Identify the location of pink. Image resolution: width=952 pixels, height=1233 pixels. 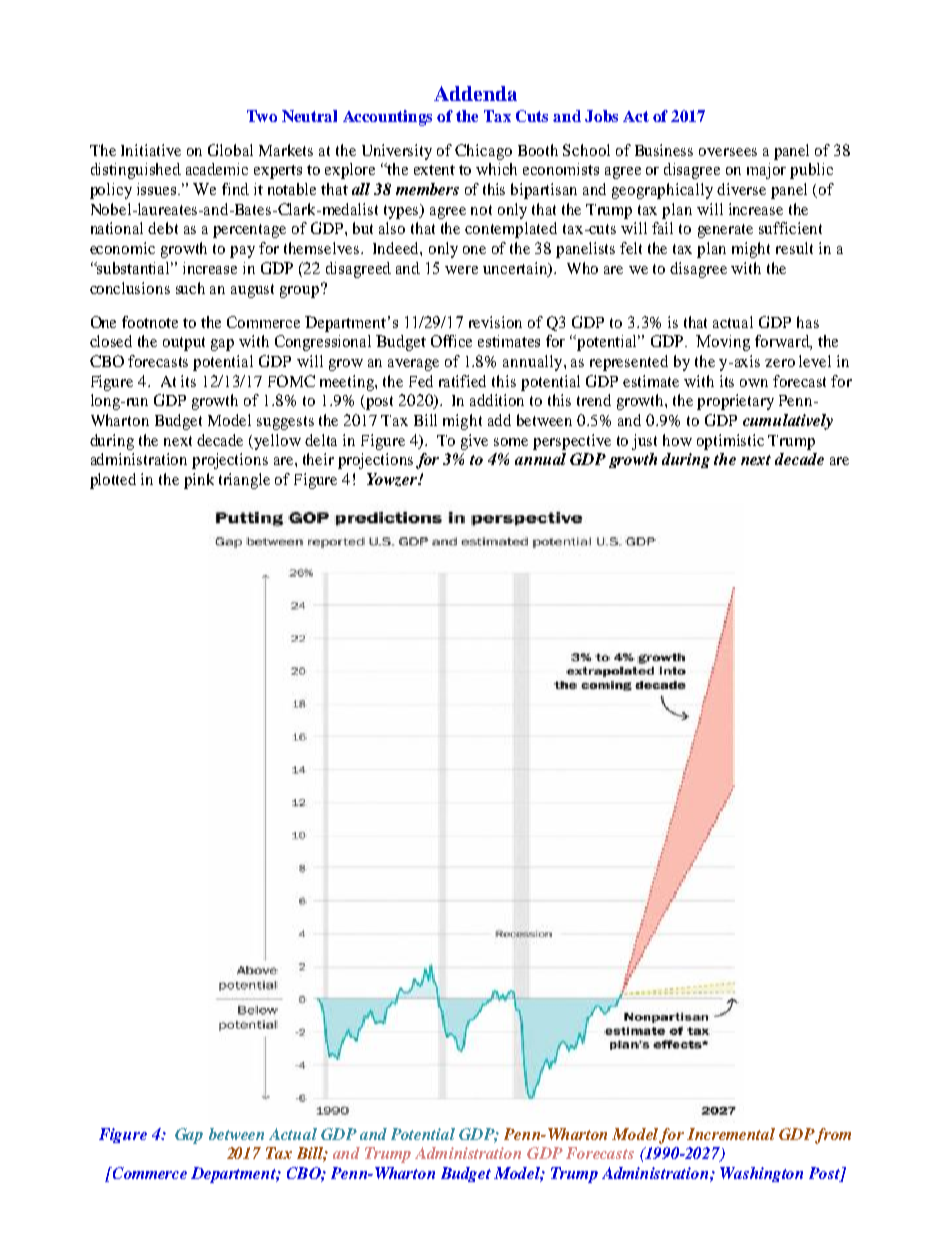
(199, 481).
